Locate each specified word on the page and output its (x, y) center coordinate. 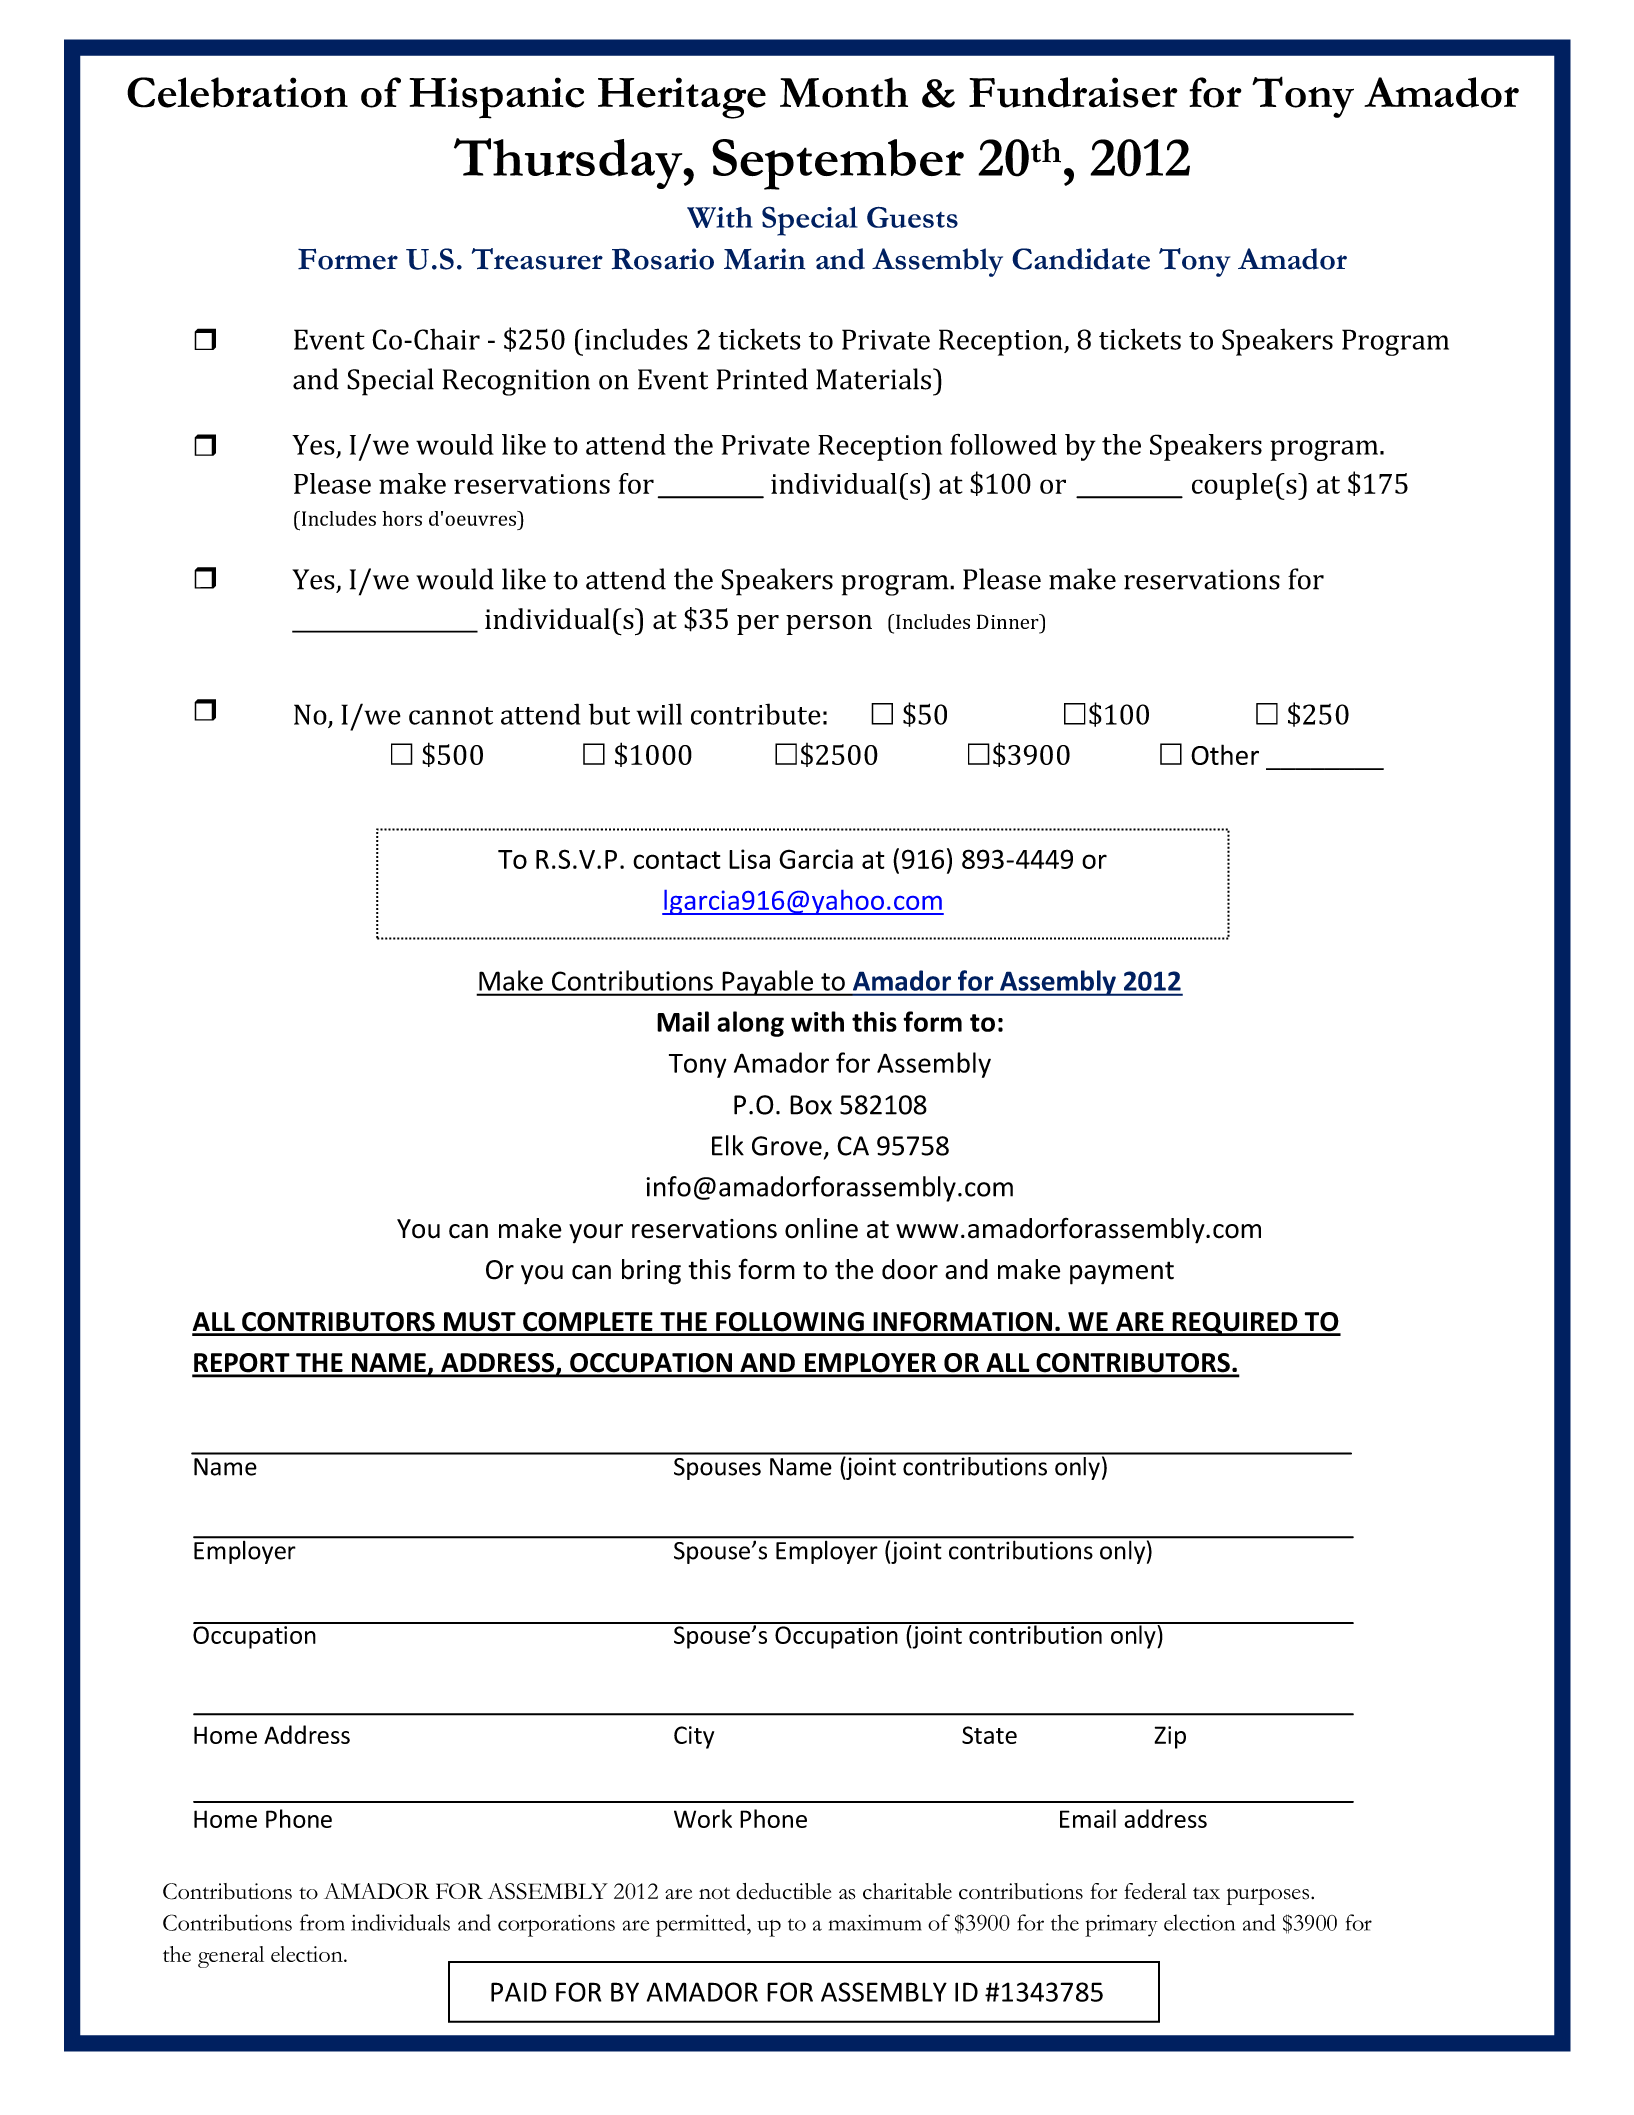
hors (402, 518)
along (750, 1024)
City (694, 1737)
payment (1122, 1273)
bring (651, 1272)
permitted (702, 1925)
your (596, 1233)
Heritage (682, 98)
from (322, 1922)
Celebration (237, 92)
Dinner (1009, 621)
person (829, 625)
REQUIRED (1235, 1324)
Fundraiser (1073, 92)
